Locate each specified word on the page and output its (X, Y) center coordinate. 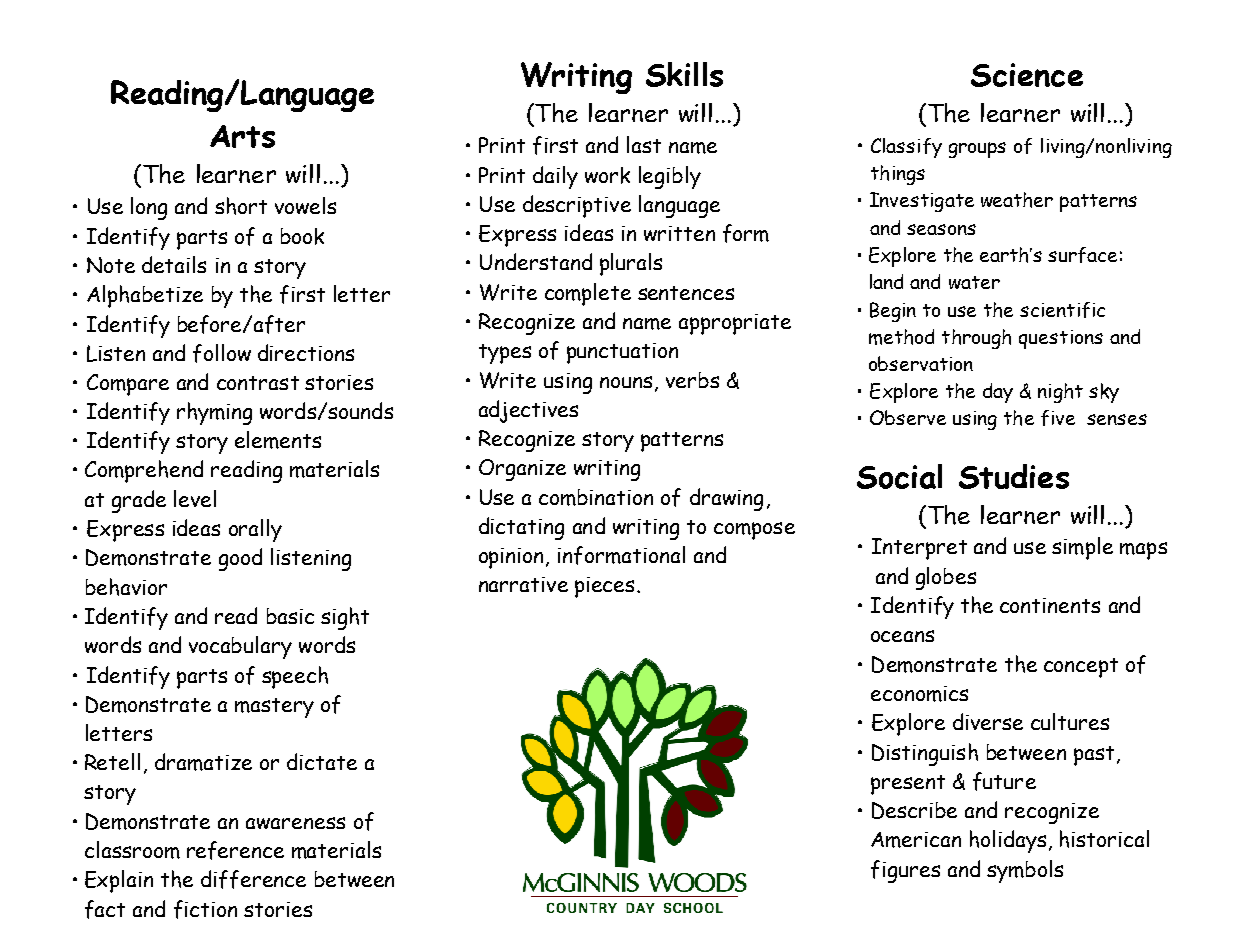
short (241, 206)
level (195, 498)
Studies (1014, 476)
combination (596, 497)
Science (1027, 75)
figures (905, 871)
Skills (684, 74)
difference (253, 879)
